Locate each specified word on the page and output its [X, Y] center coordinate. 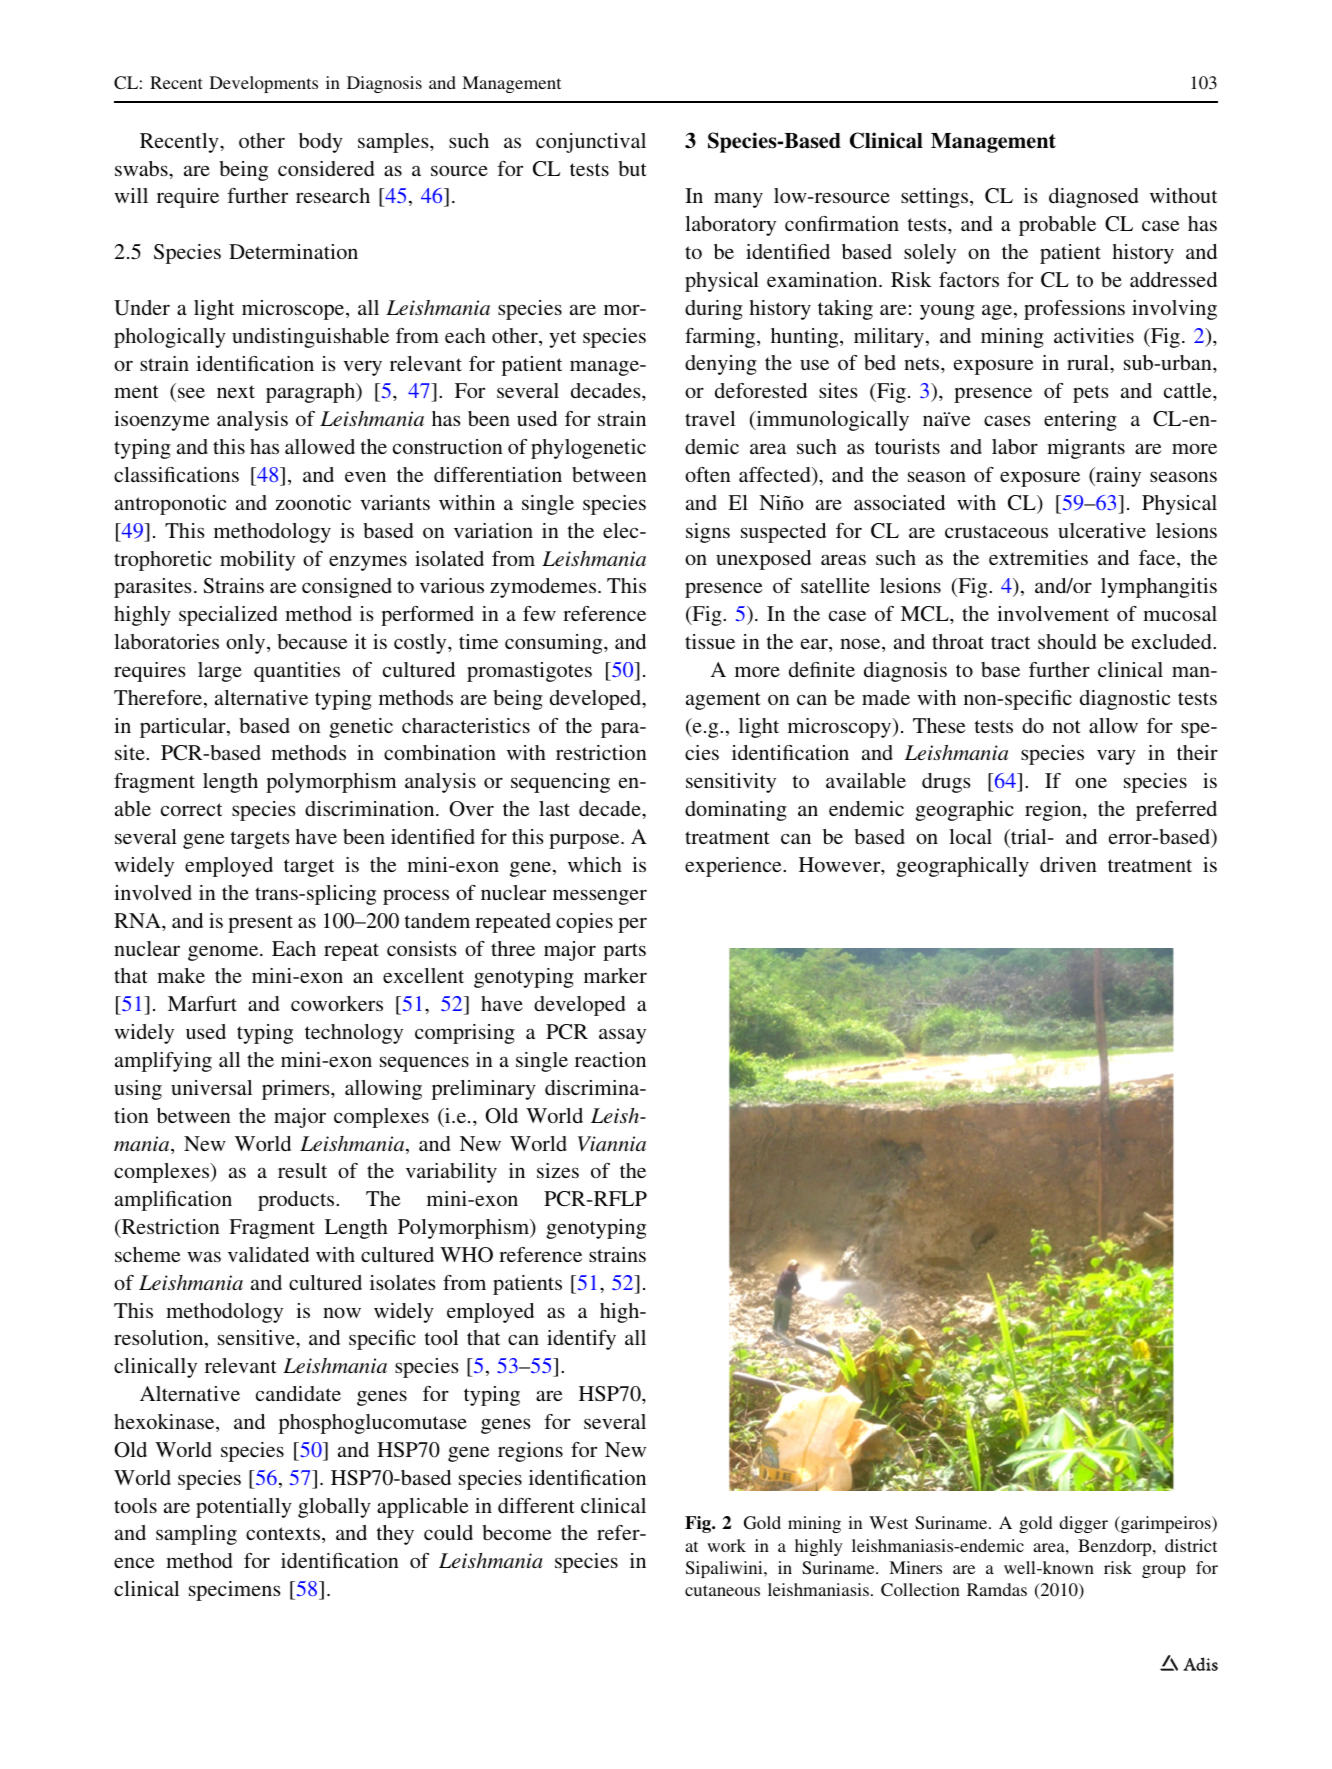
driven [1068, 864]
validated [268, 1254]
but [632, 168]
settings [936, 198]
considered [326, 168]
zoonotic [313, 502]
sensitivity [731, 783]
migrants [1086, 449]
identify [581, 1340]
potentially [244, 1508]
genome [224, 953]
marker [615, 975]
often [708, 474]
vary [1116, 757]
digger [1084, 1524]
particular [184, 728]
